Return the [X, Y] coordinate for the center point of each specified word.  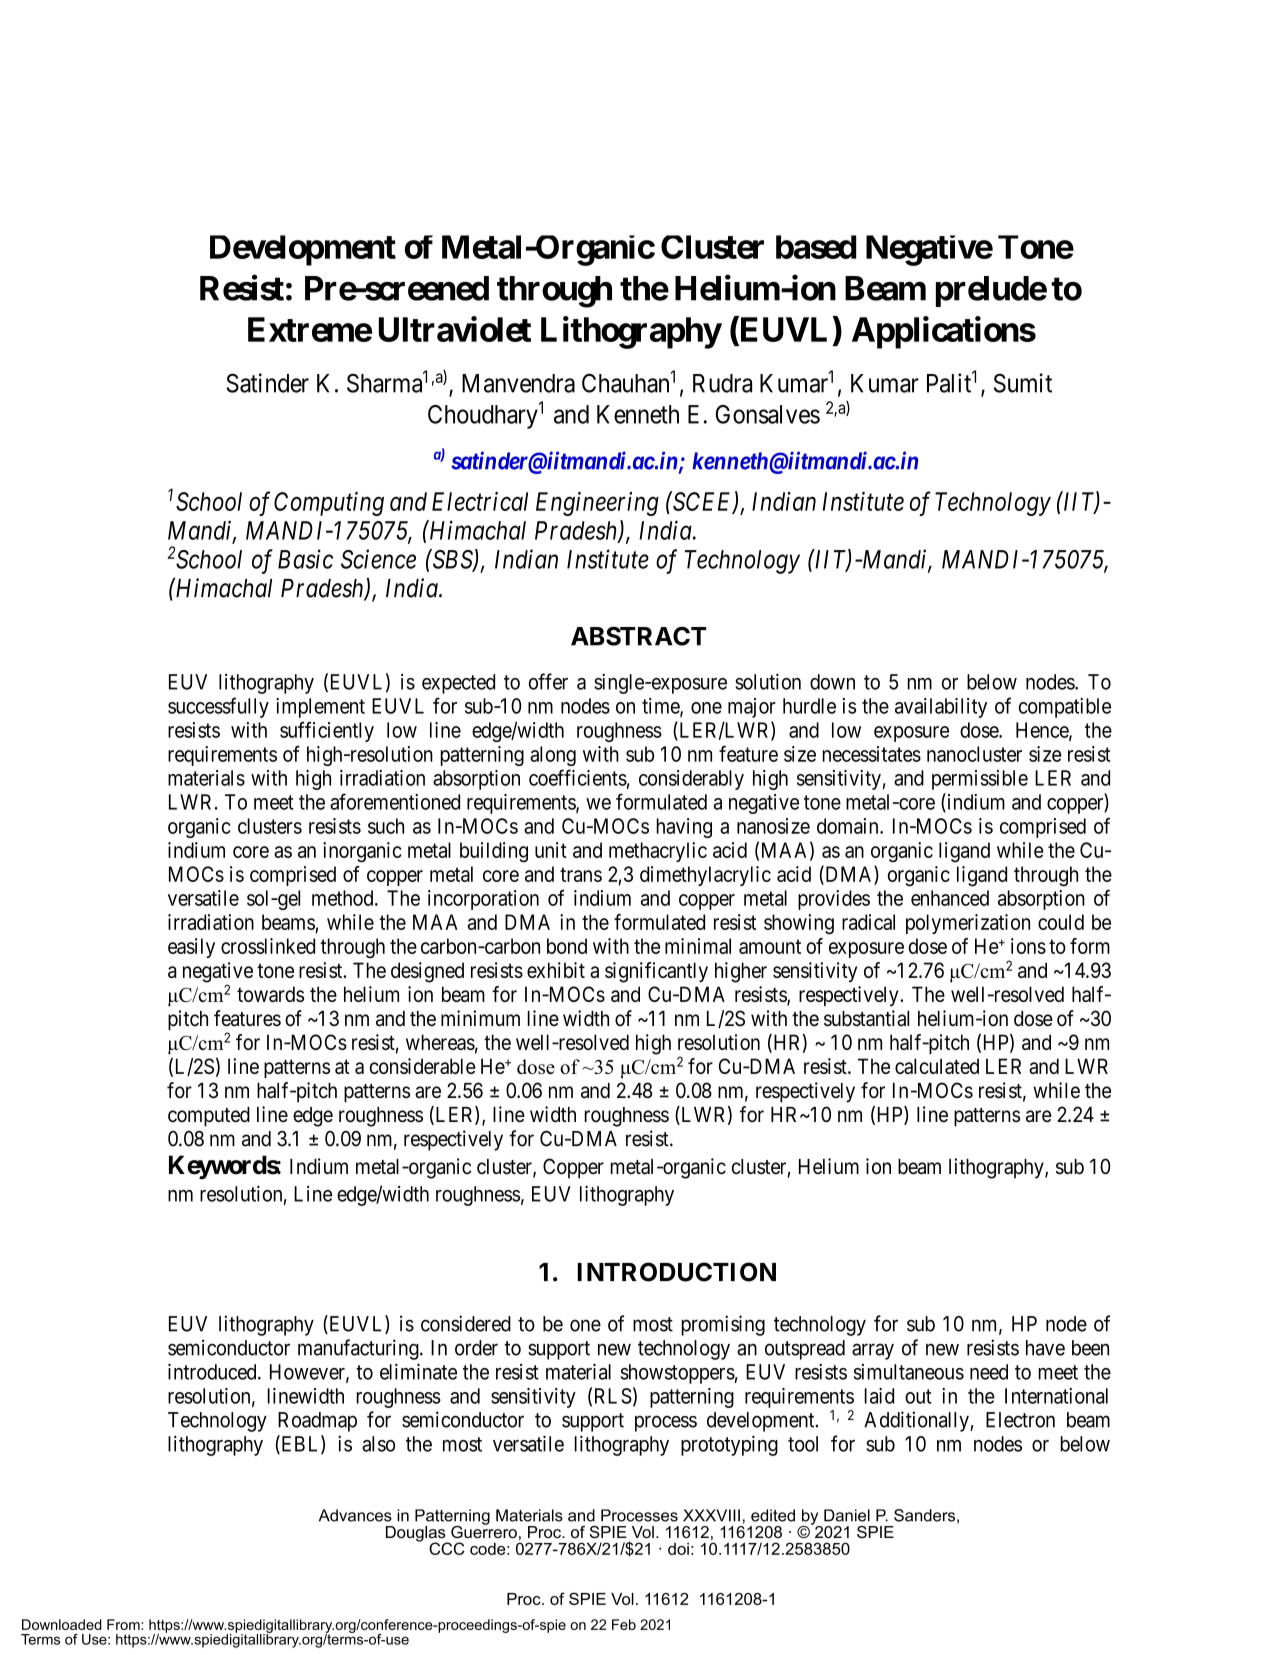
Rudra [722, 383]
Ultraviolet [455, 329]
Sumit [1023, 383]
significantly [656, 972]
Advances [355, 1515]
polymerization [968, 924]
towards [270, 994]
